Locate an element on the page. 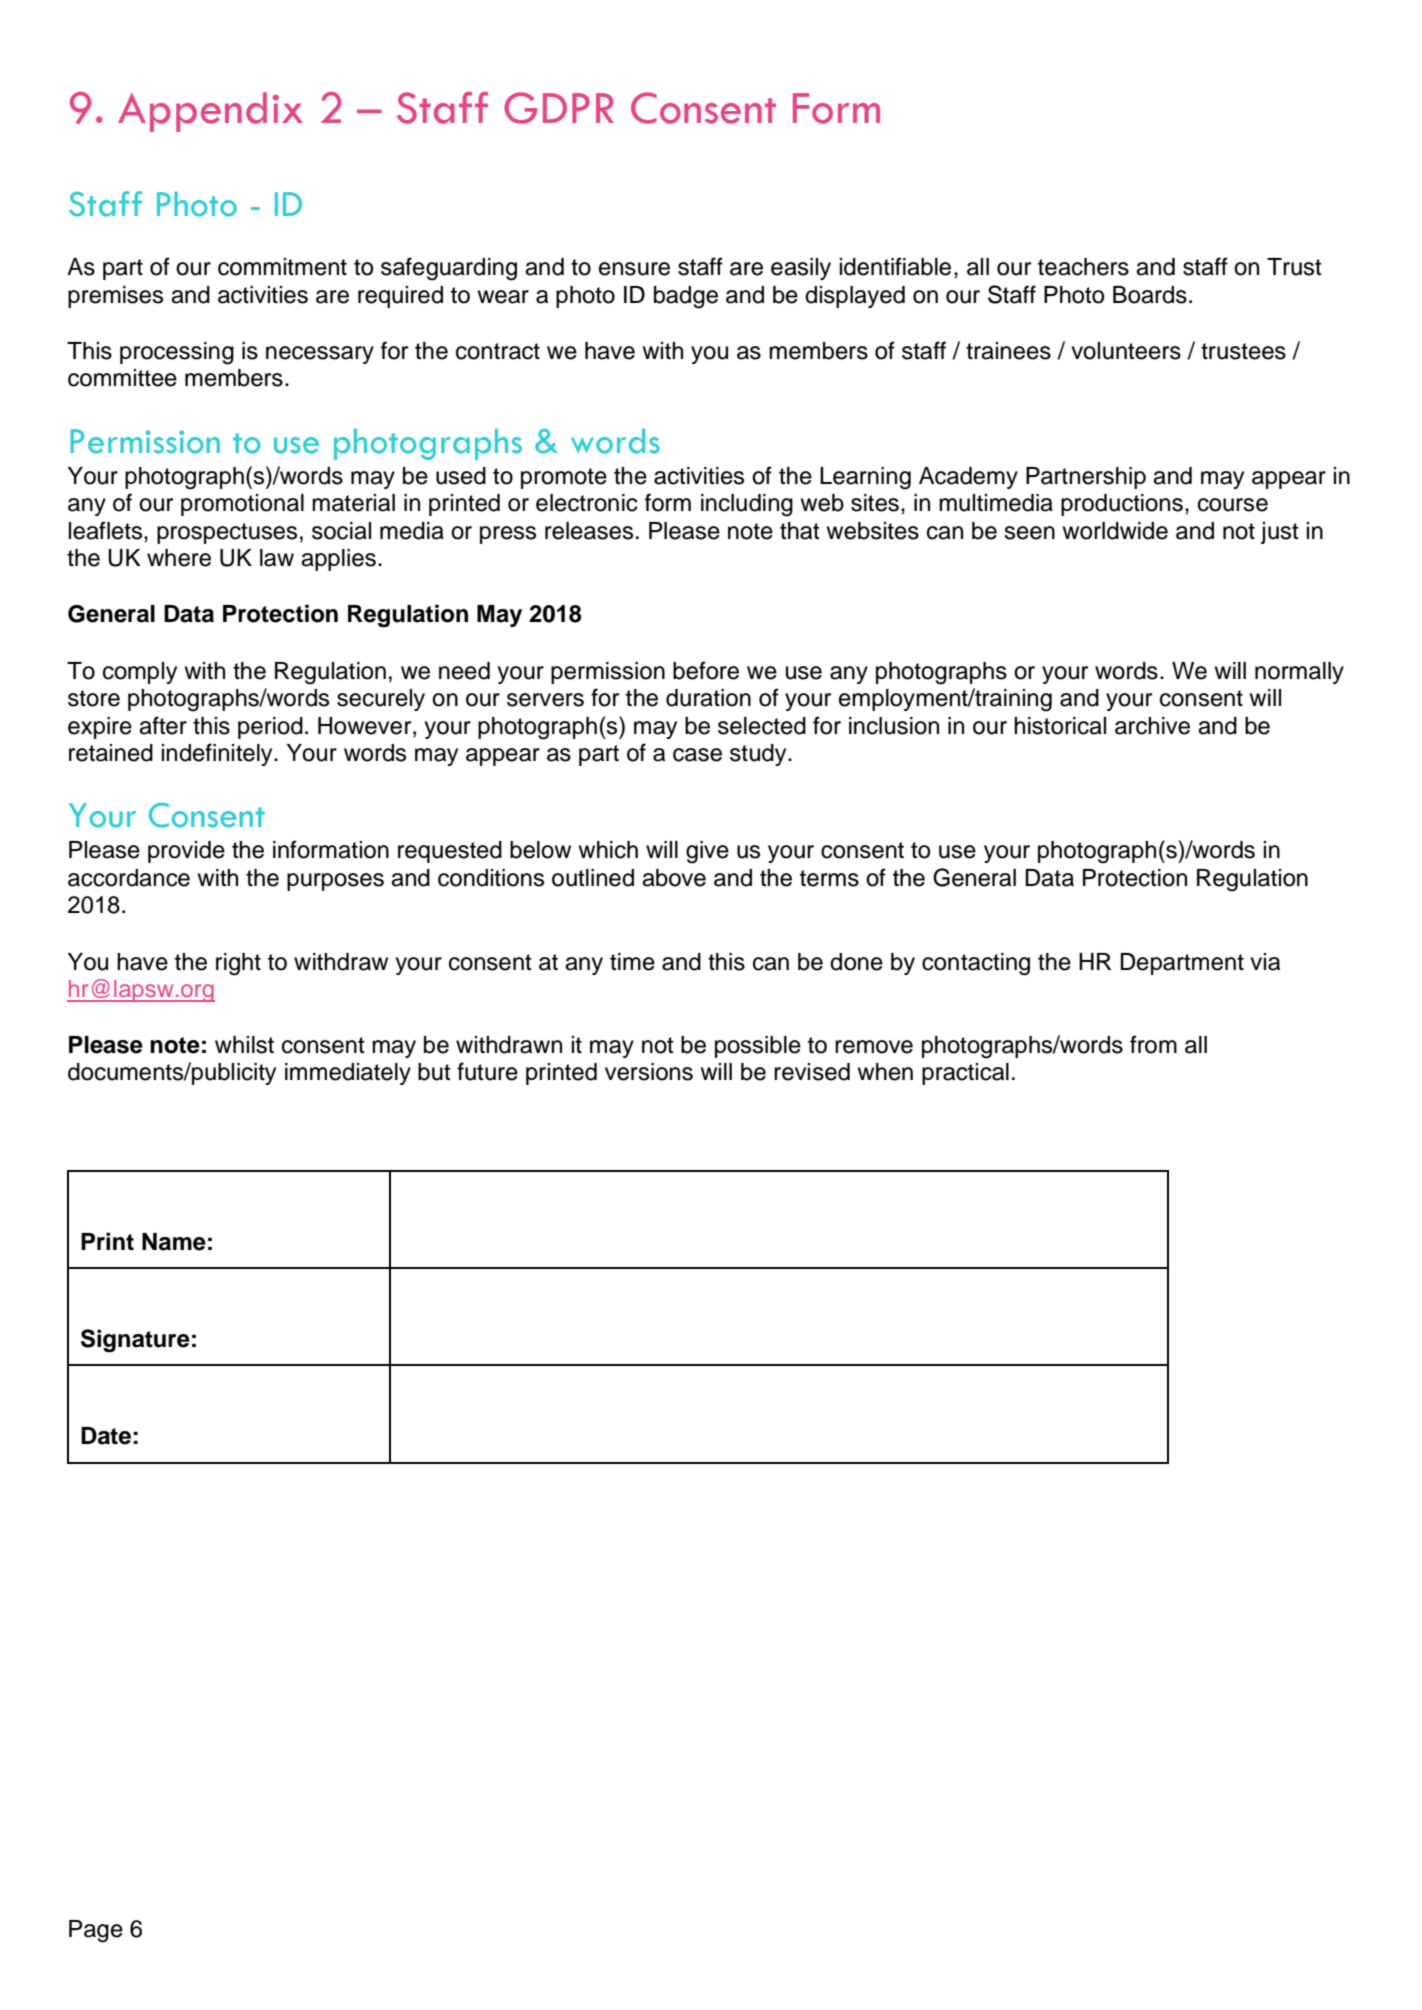 Image resolution: width=1422 pixels, height=2010 pixels. ensure is located at coordinates (634, 269).
